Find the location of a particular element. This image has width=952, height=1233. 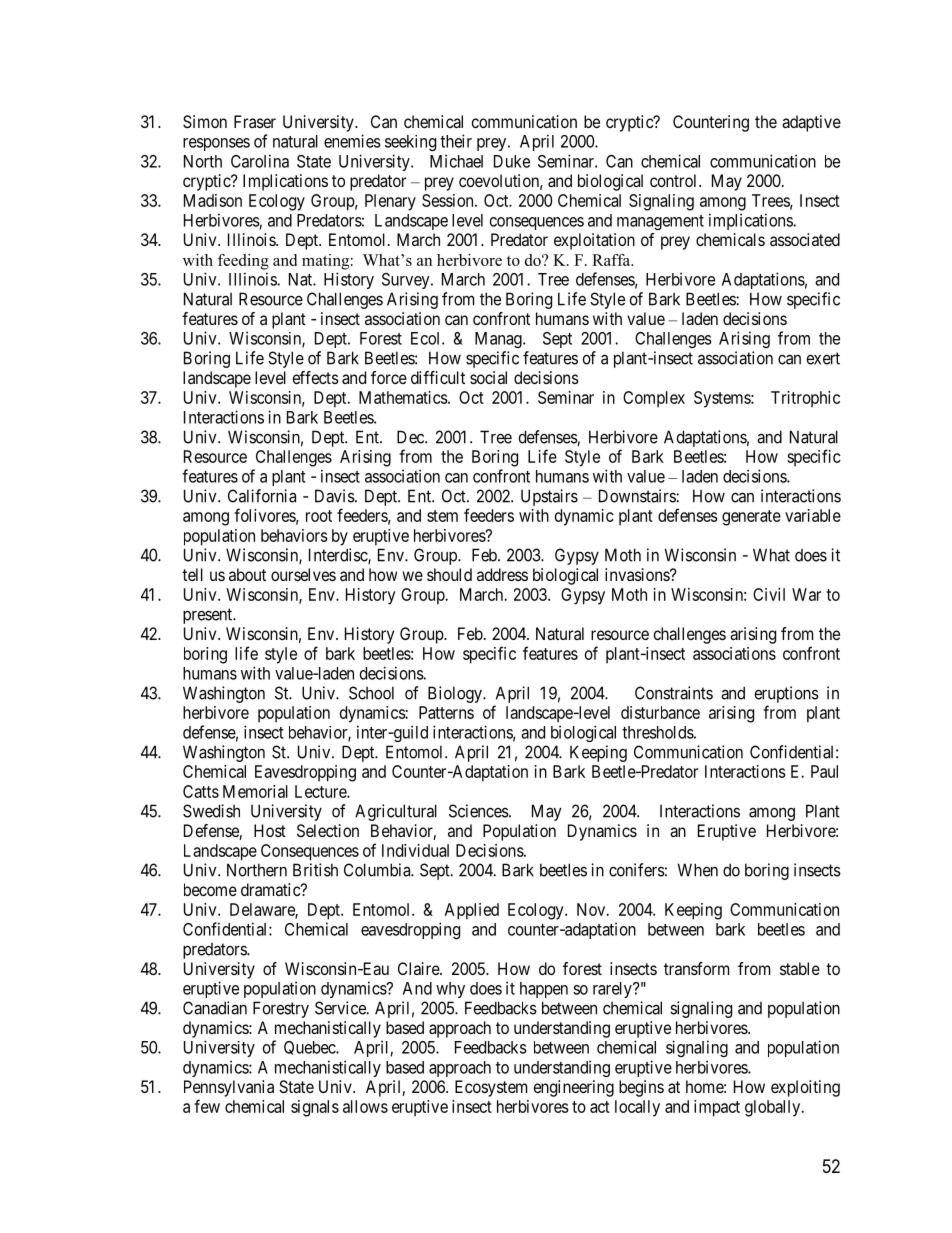

adaptive is located at coordinates (811, 123).
